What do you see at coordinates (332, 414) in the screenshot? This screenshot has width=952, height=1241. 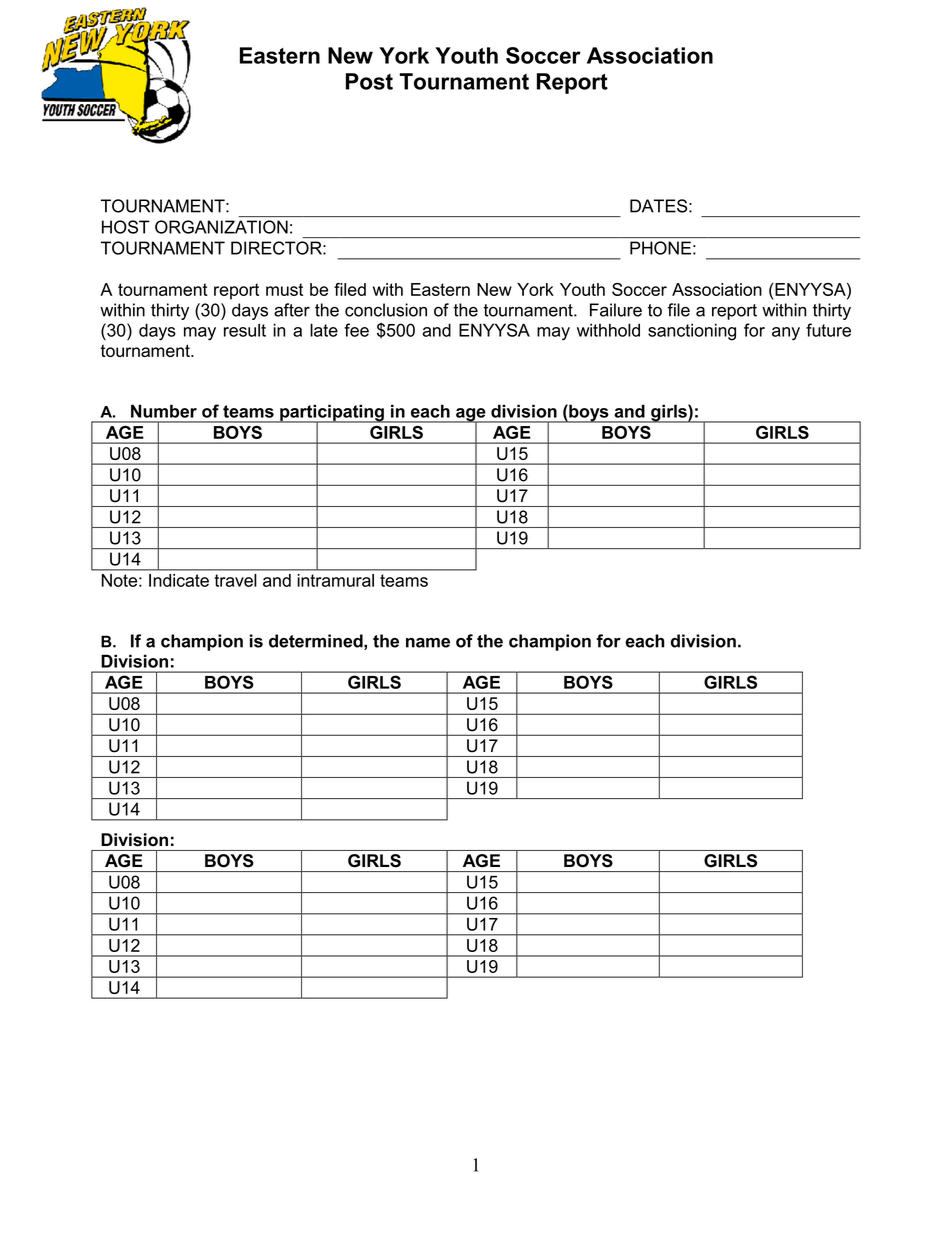 I see `participating` at bounding box center [332, 414].
